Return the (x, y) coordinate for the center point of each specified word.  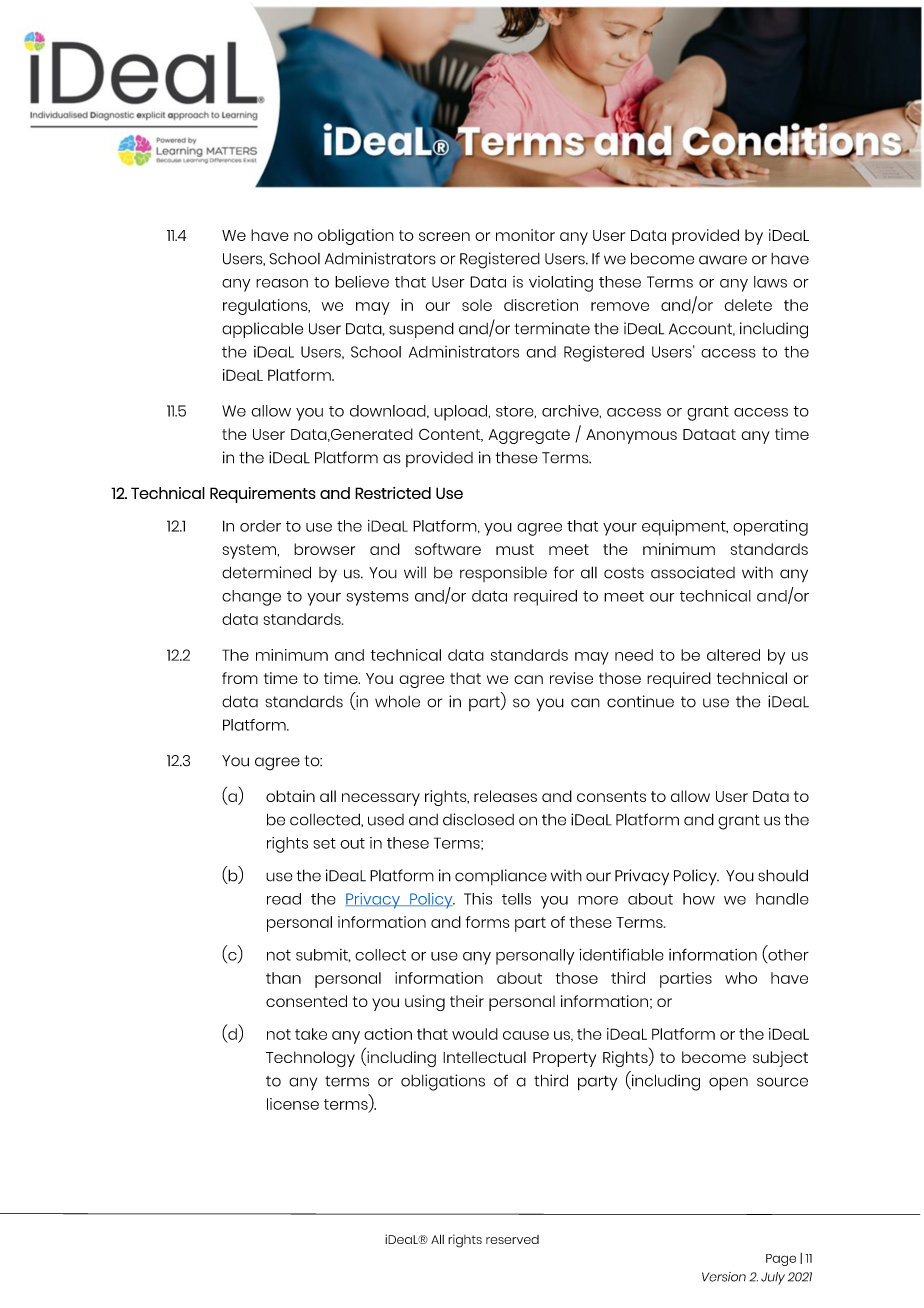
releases (505, 796)
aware (723, 260)
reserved (512, 1239)
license (293, 1104)
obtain (290, 796)
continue (640, 701)
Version (724, 1277)
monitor (525, 235)
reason (282, 283)
